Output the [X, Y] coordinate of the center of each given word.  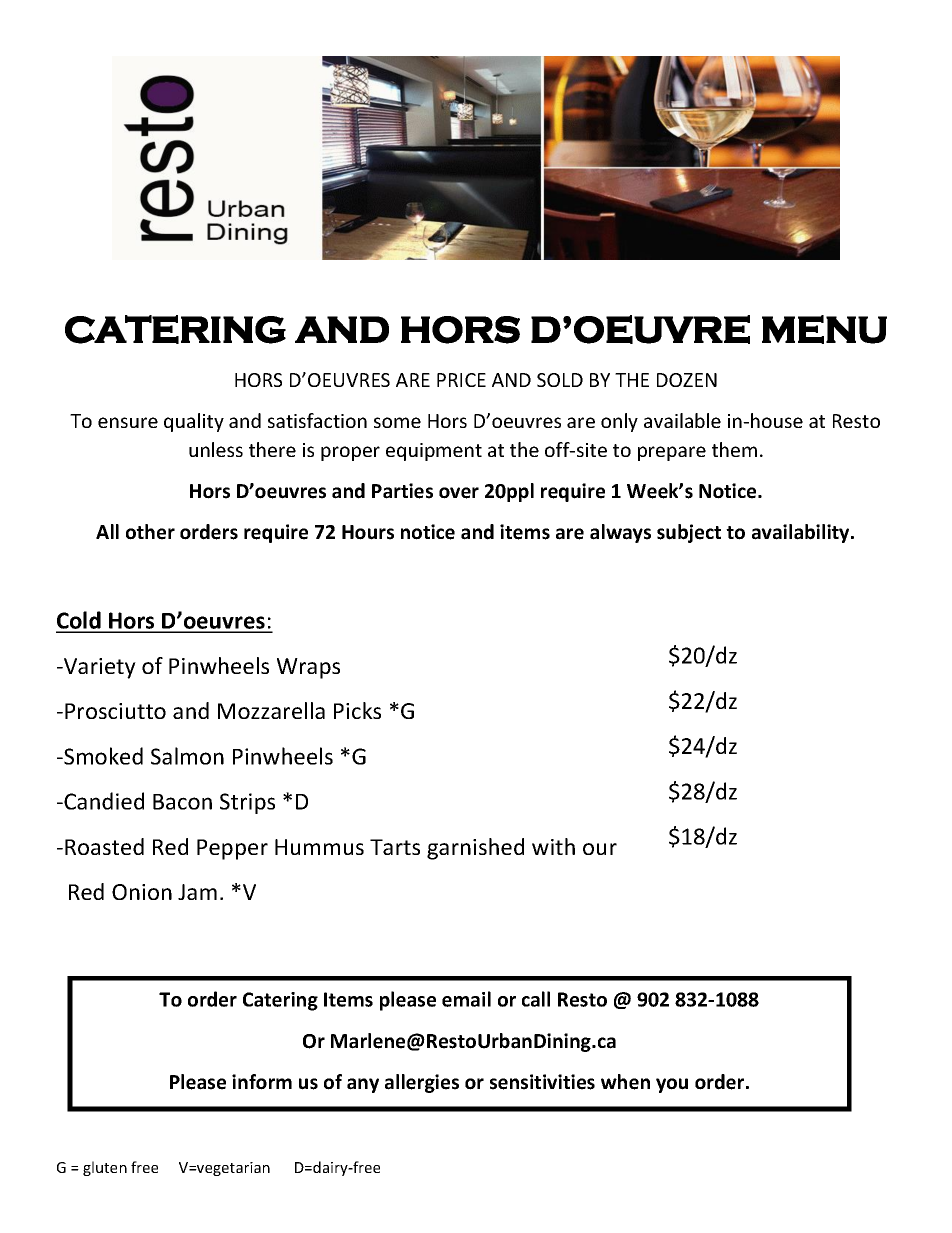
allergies [422, 1083]
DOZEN [687, 380]
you [672, 1085]
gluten [105, 1168]
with [553, 846]
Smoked [102, 756]
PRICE [461, 380]
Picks [357, 710]
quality [194, 422]
